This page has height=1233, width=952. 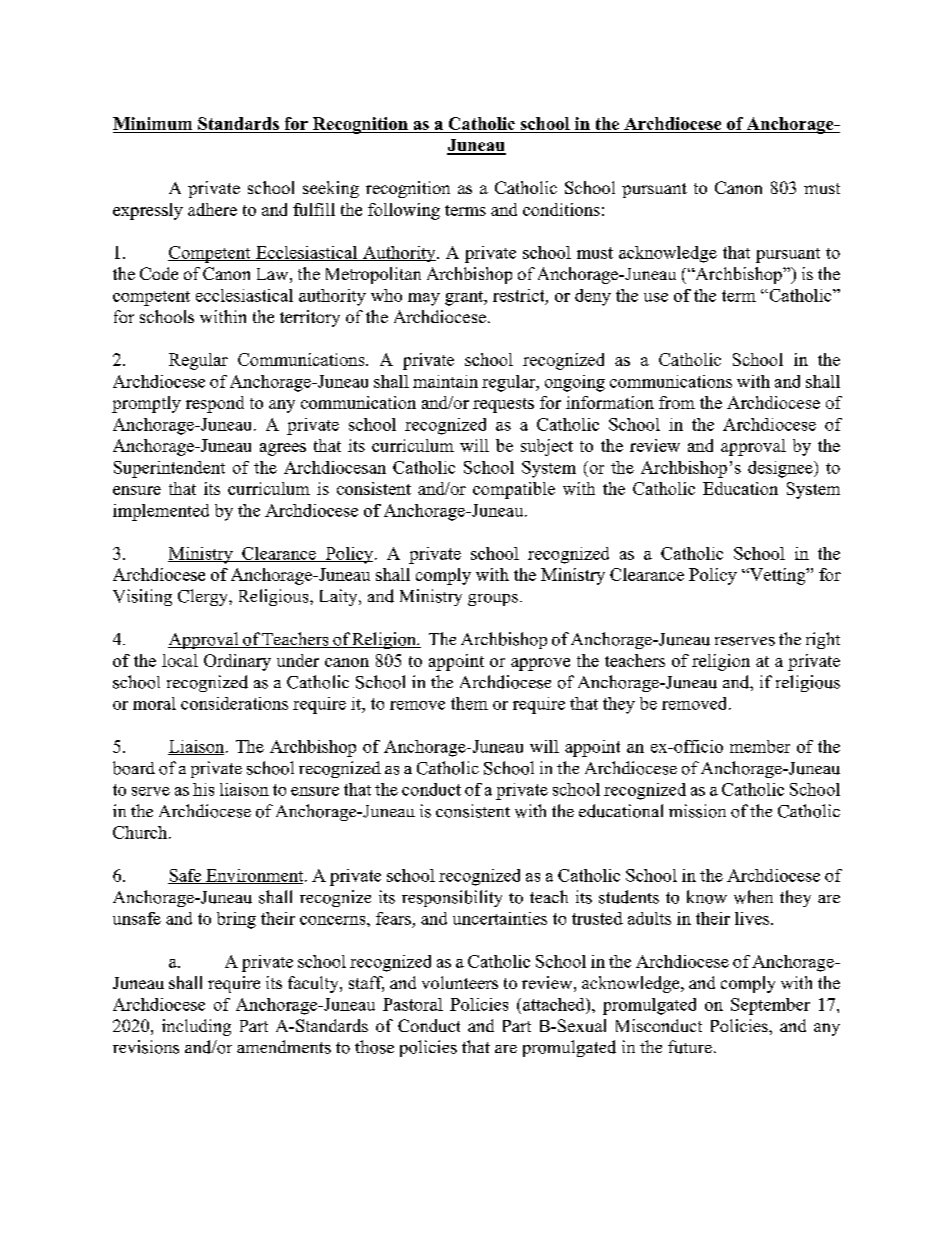 What do you see at coordinates (460, 982) in the page?
I see `volunteers` at bounding box center [460, 982].
